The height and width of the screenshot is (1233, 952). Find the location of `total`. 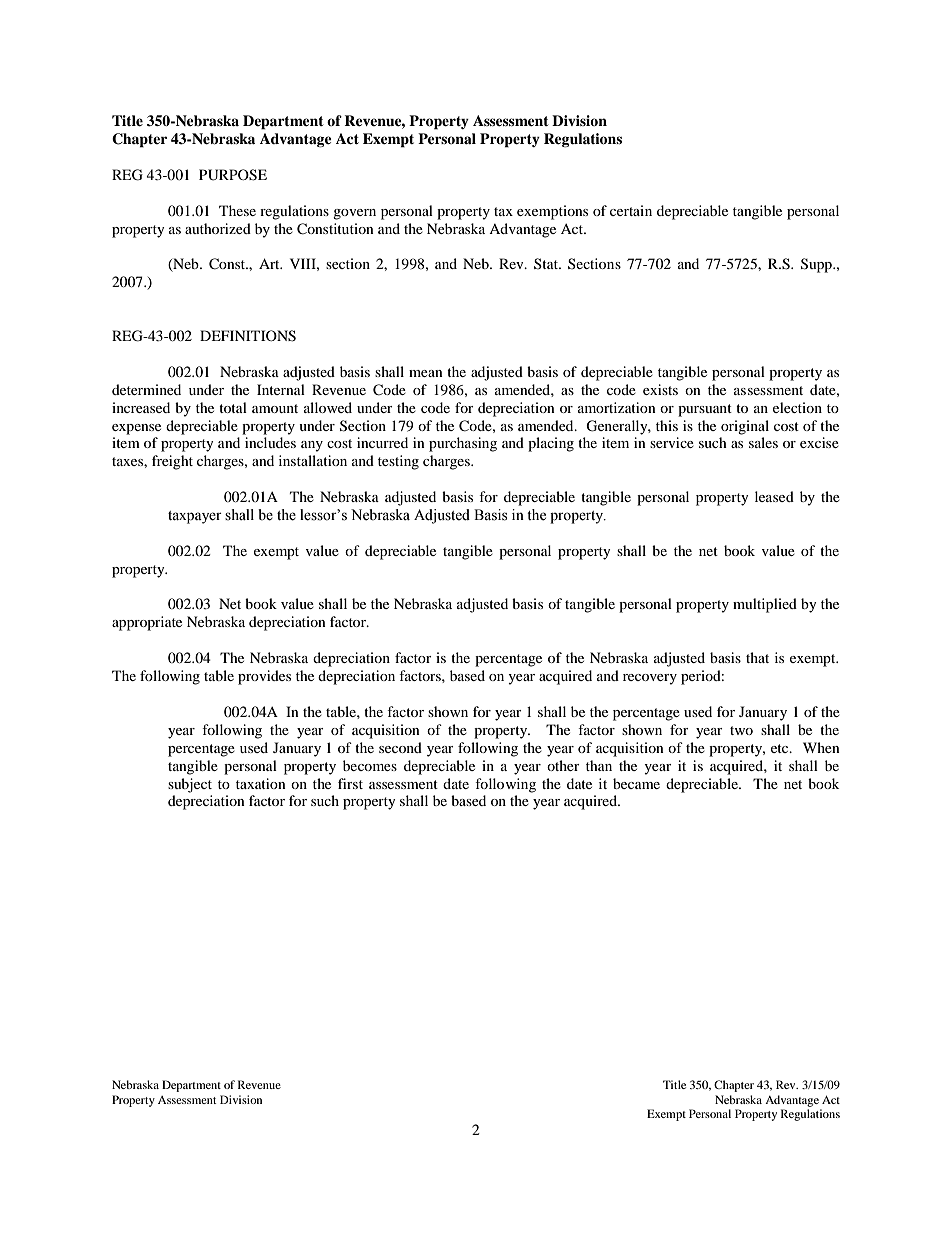

total is located at coordinates (233, 407).
